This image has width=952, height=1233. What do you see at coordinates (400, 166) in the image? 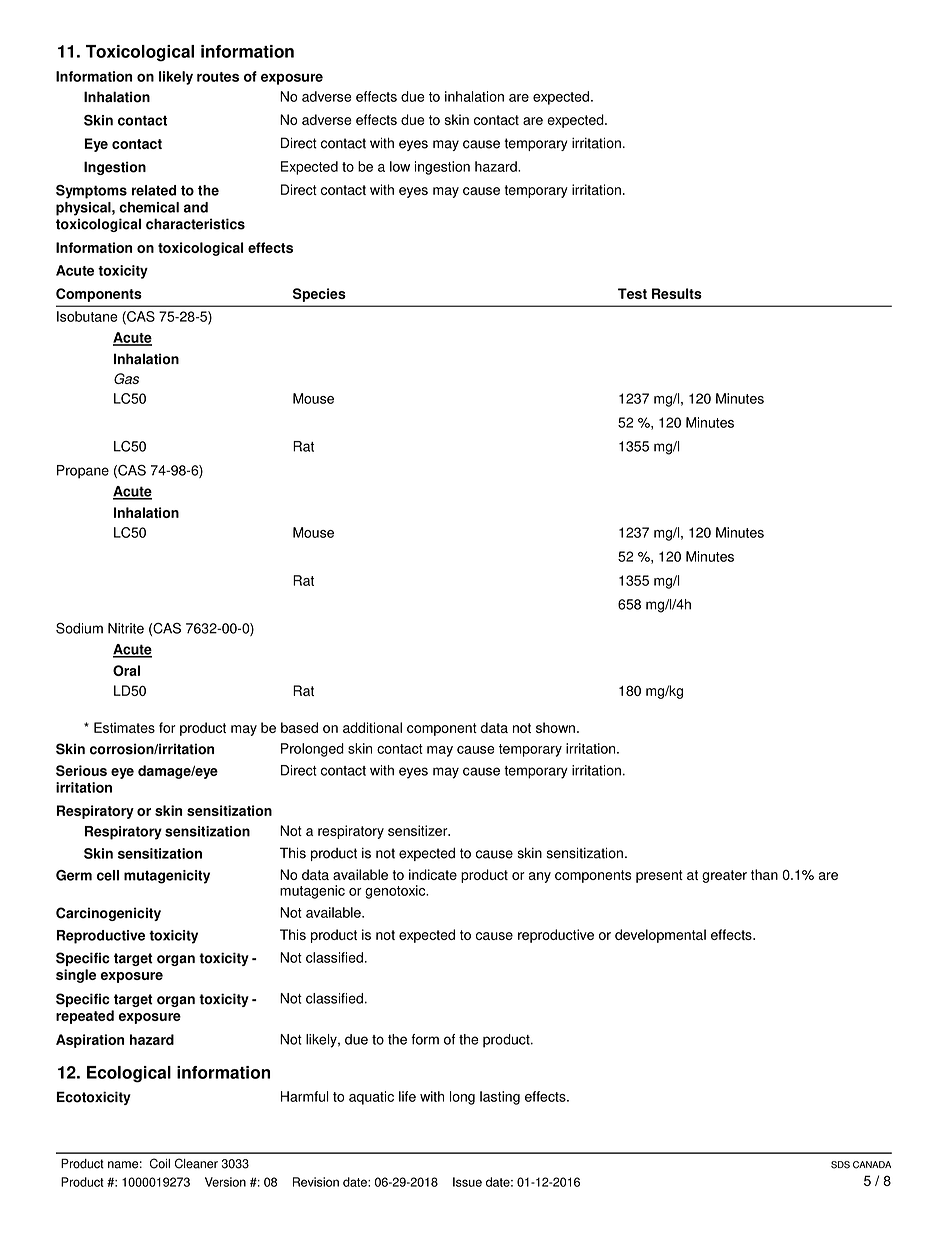
I see `low` at bounding box center [400, 166].
